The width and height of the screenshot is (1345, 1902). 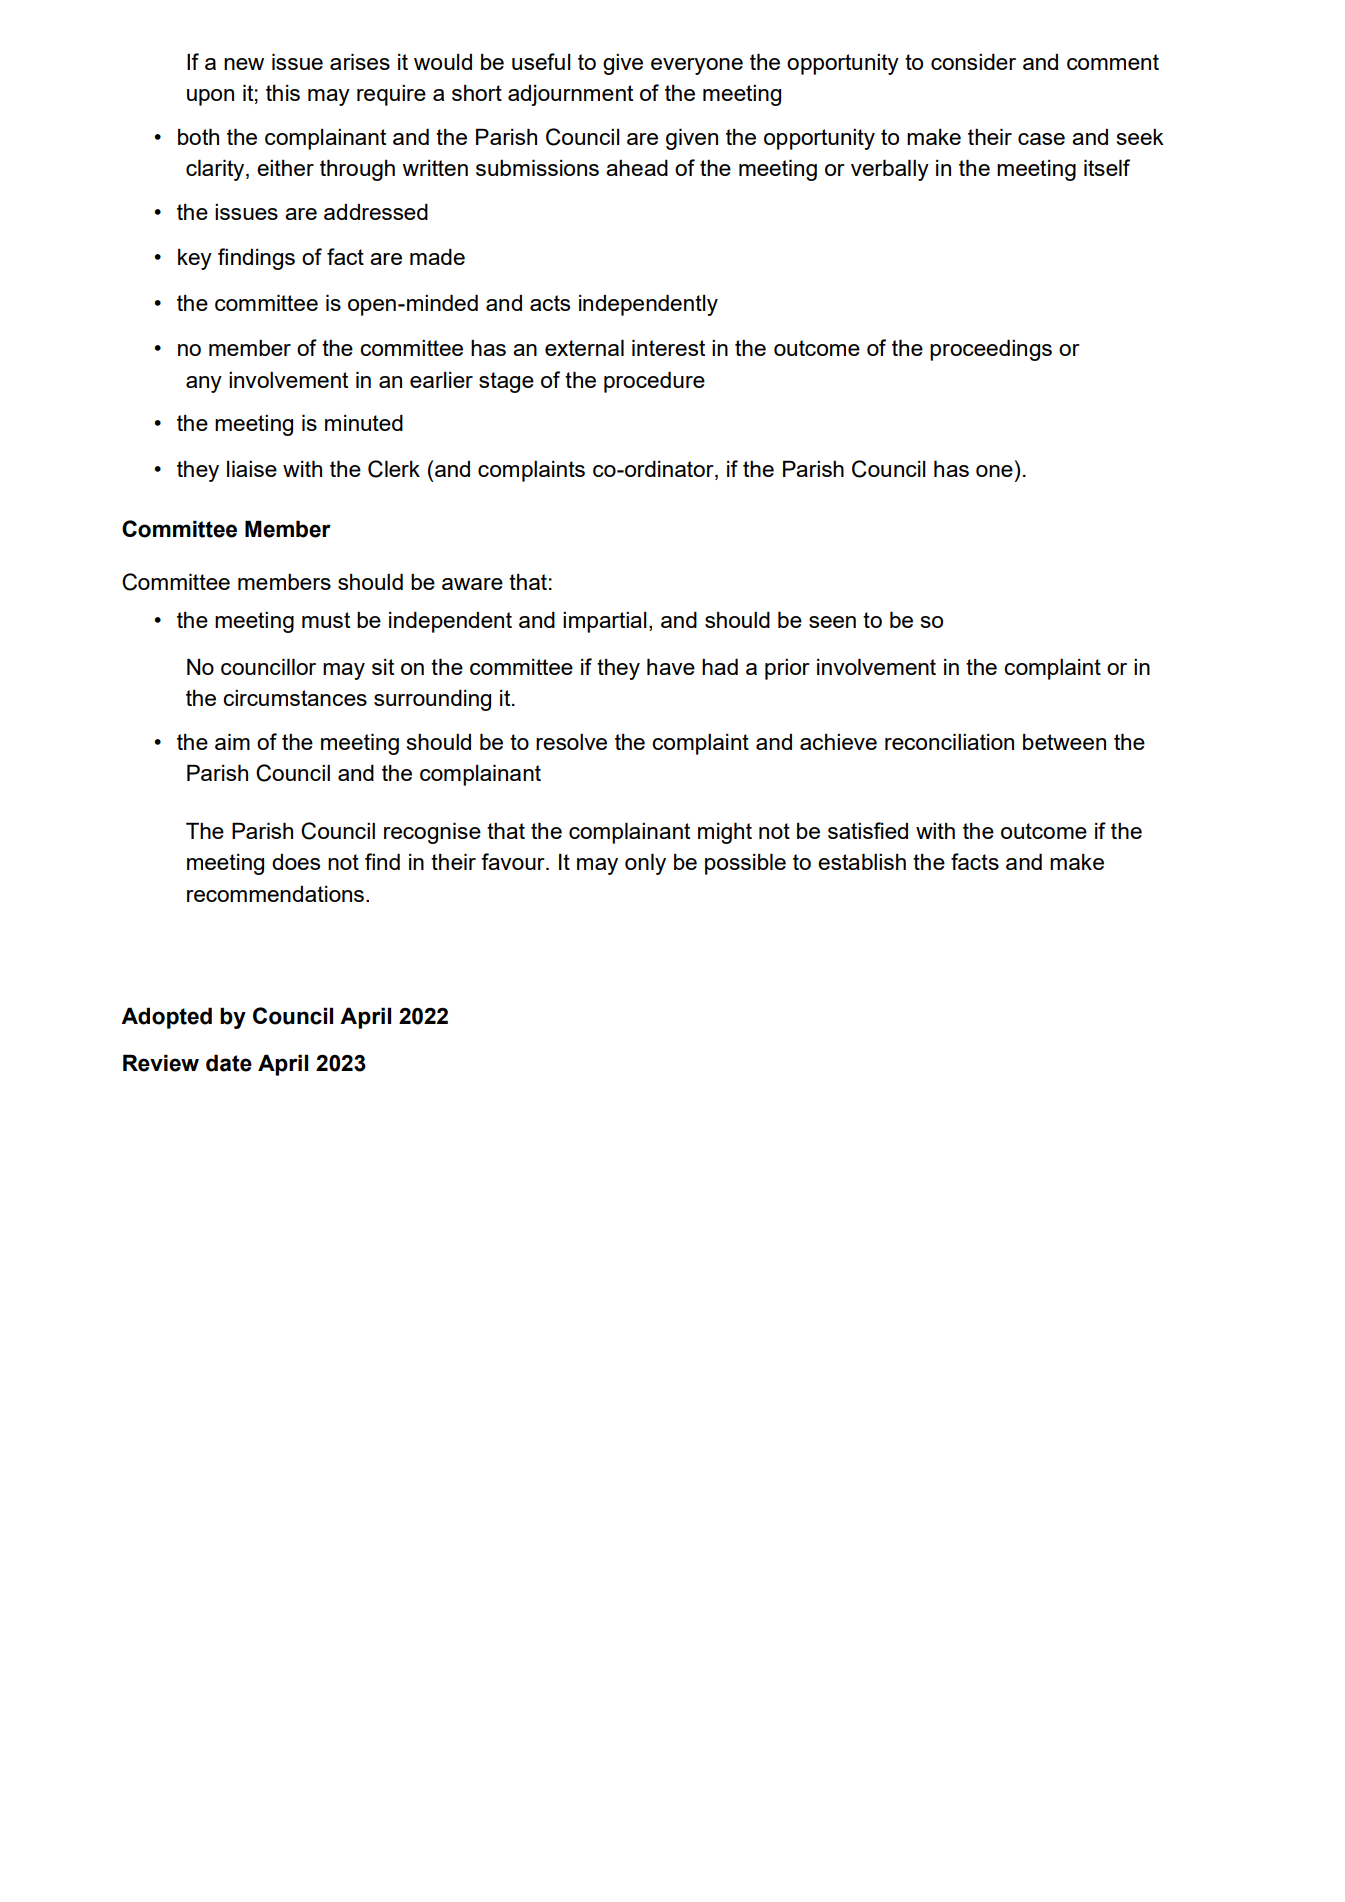 What do you see at coordinates (295, 697) in the screenshot?
I see `circumstances` at bounding box center [295, 697].
